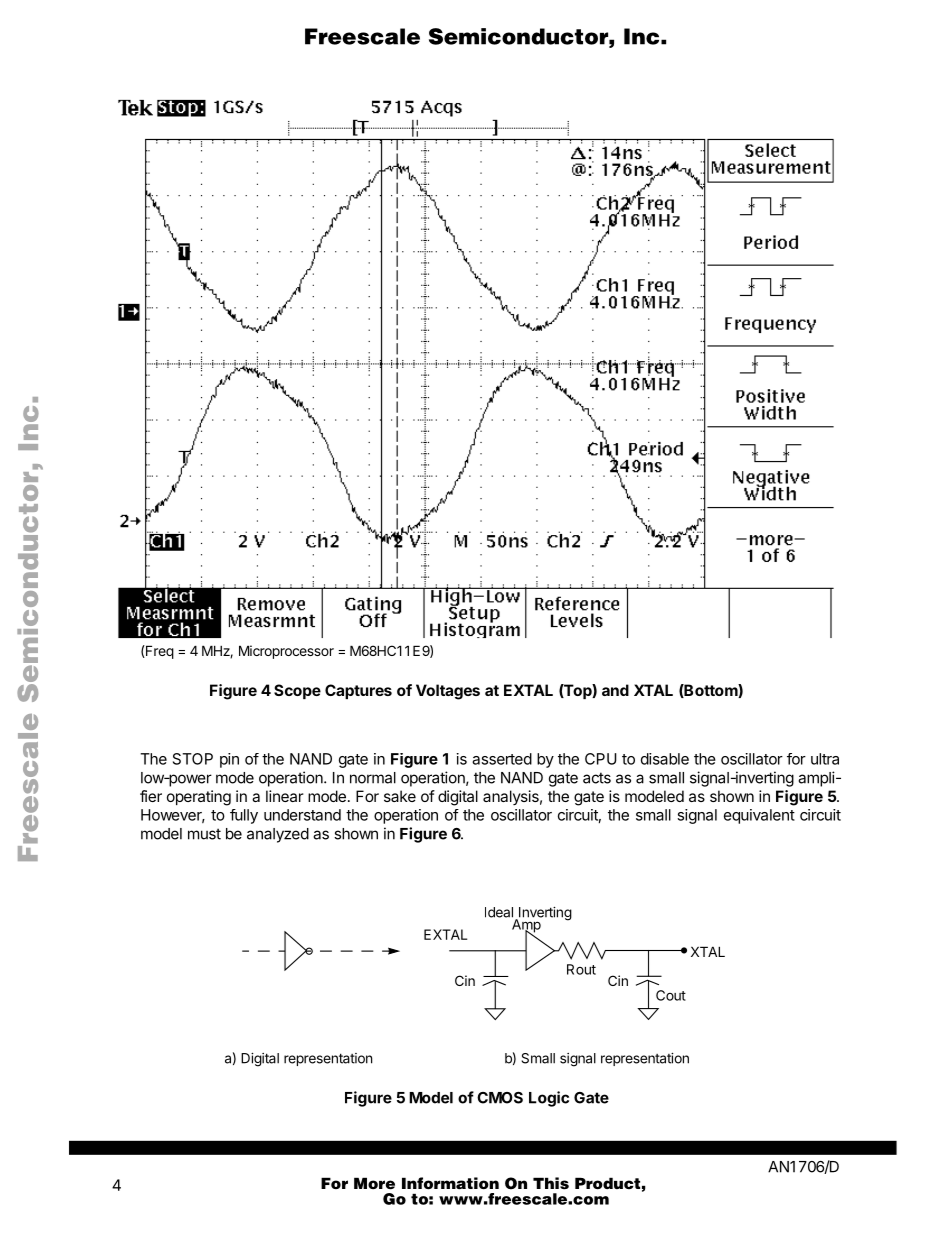 This image has height=1233, width=952. Describe the element at coordinates (825, 759) in the image. I see `ultra` at that location.
